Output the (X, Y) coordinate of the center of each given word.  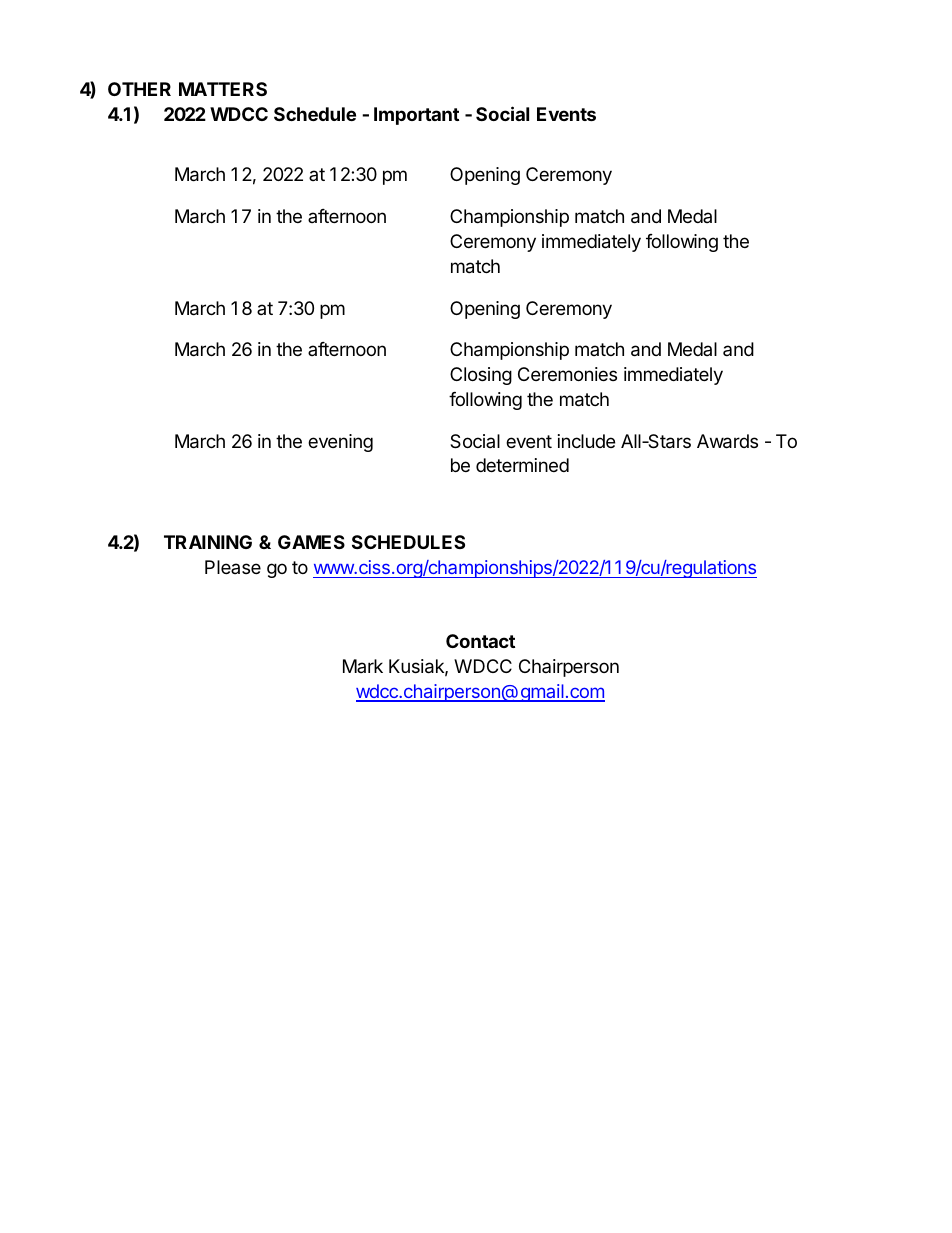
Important (416, 116)
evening (340, 443)
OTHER (139, 89)
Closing (481, 376)
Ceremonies (567, 374)
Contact (480, 641)
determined (522, 465)
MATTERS (223, 89)
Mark (363, 666)
